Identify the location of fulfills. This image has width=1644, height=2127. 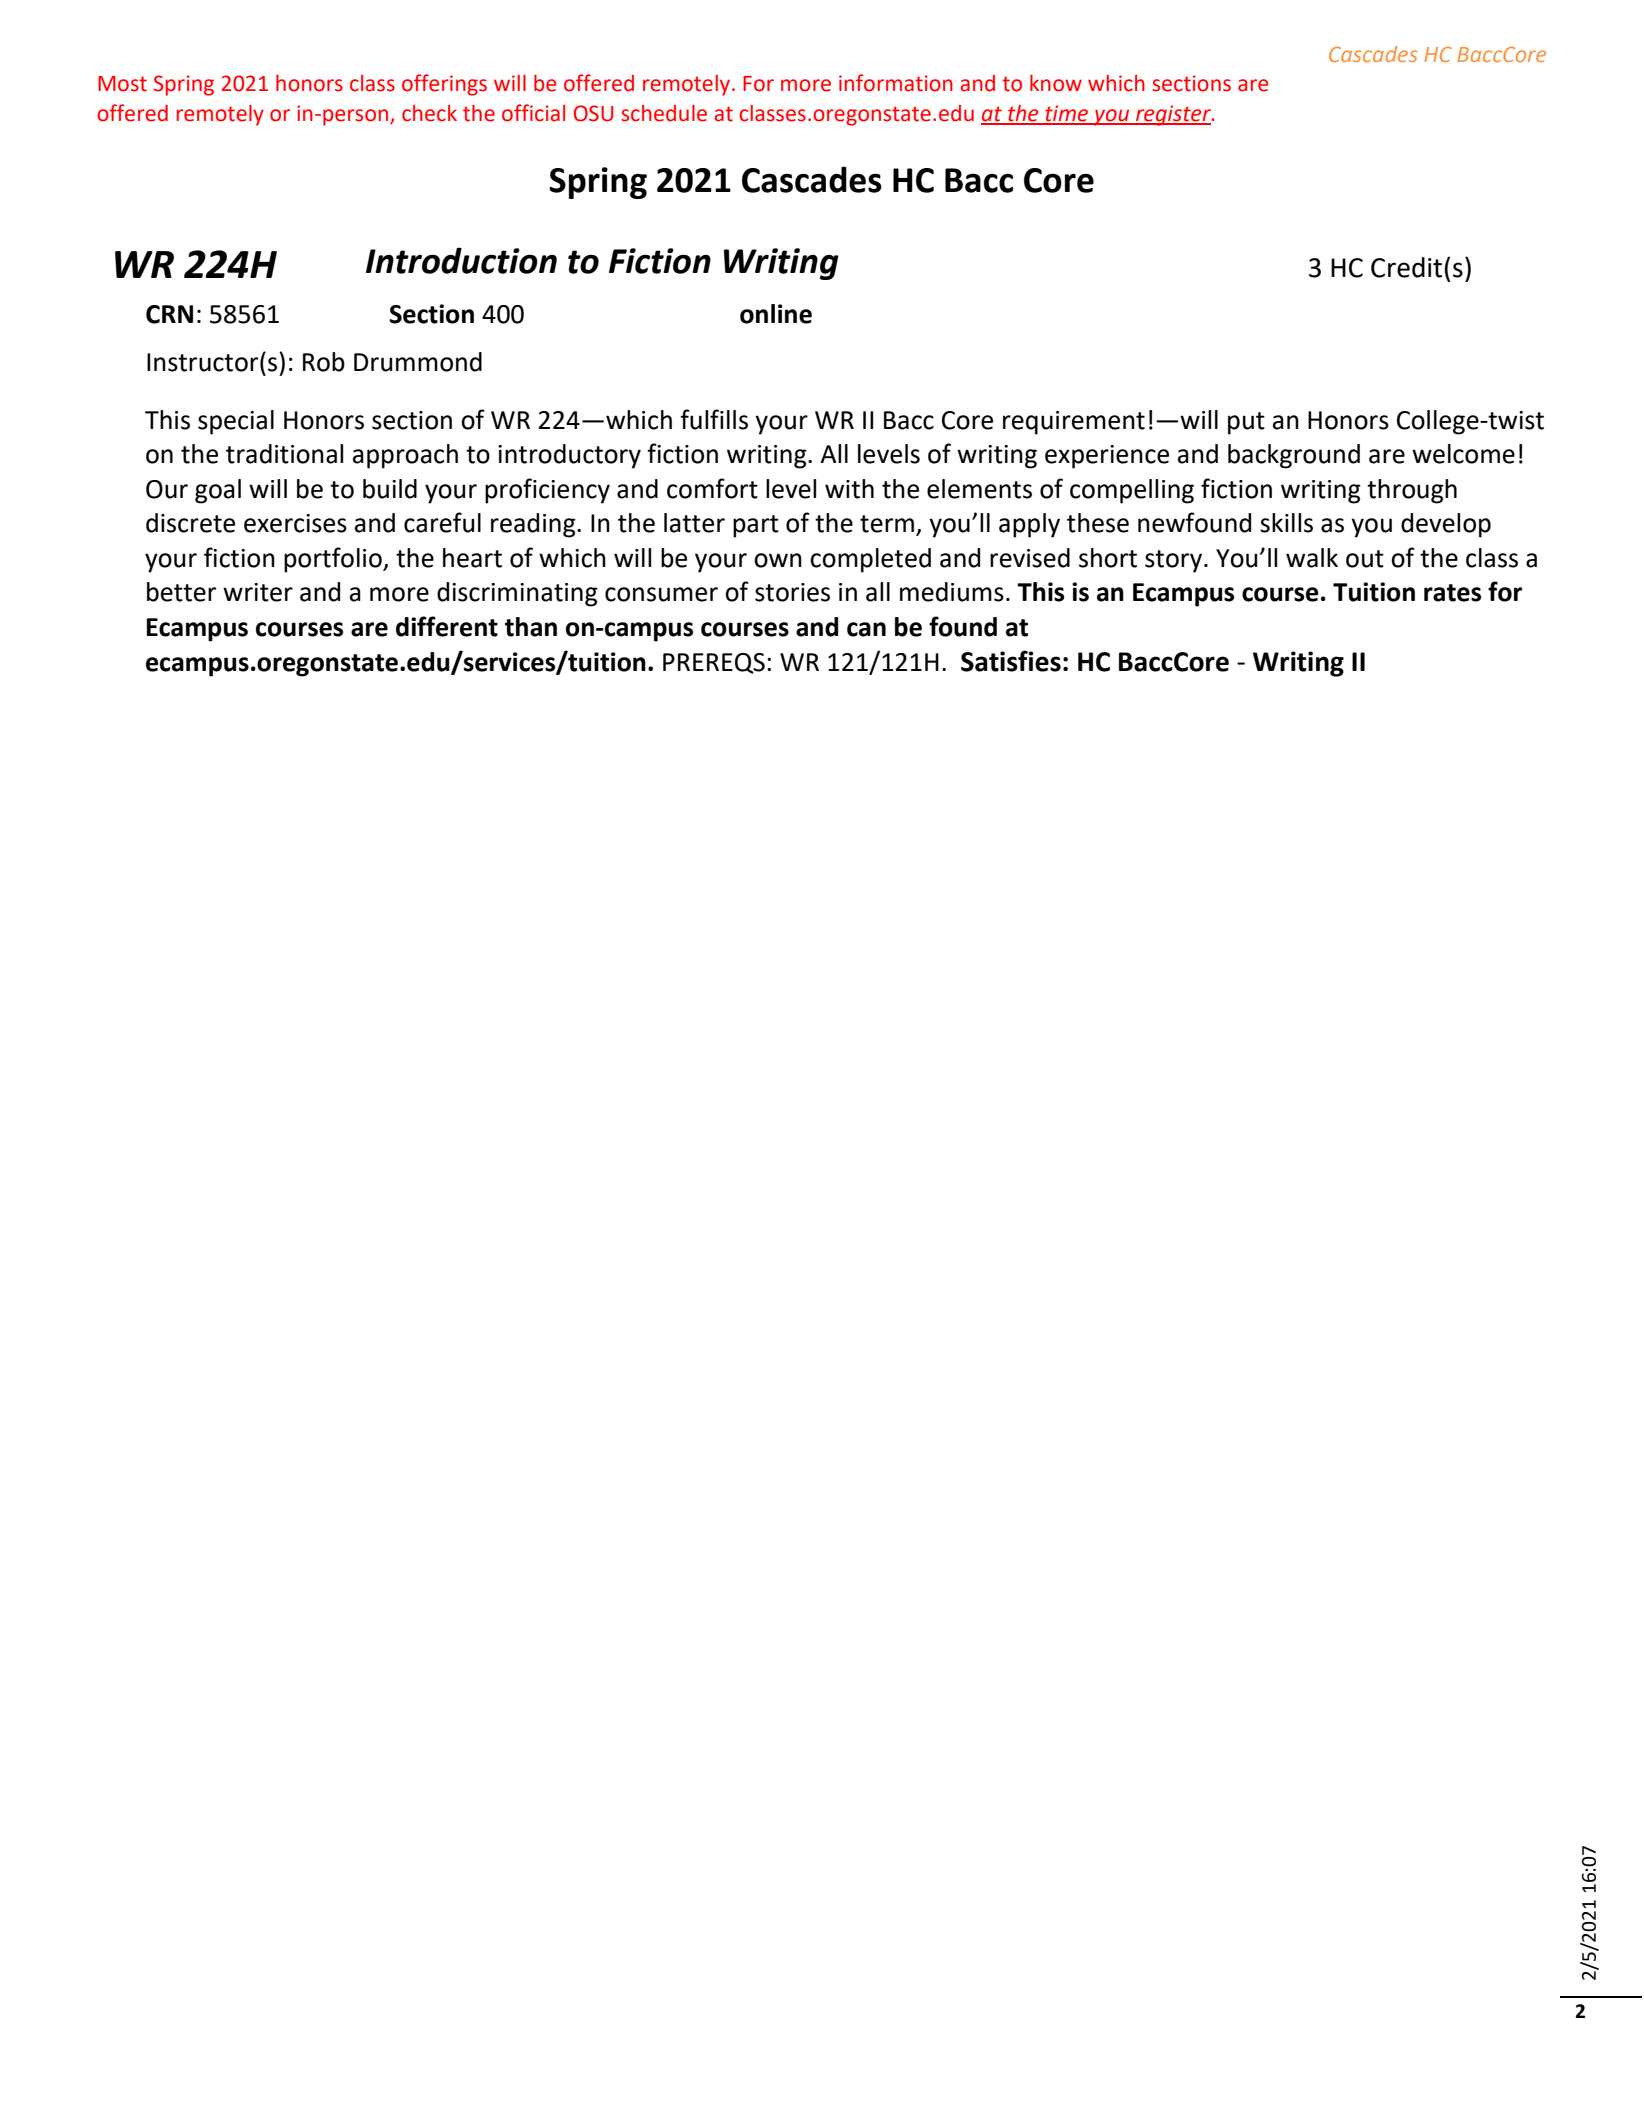
(714, 419).
